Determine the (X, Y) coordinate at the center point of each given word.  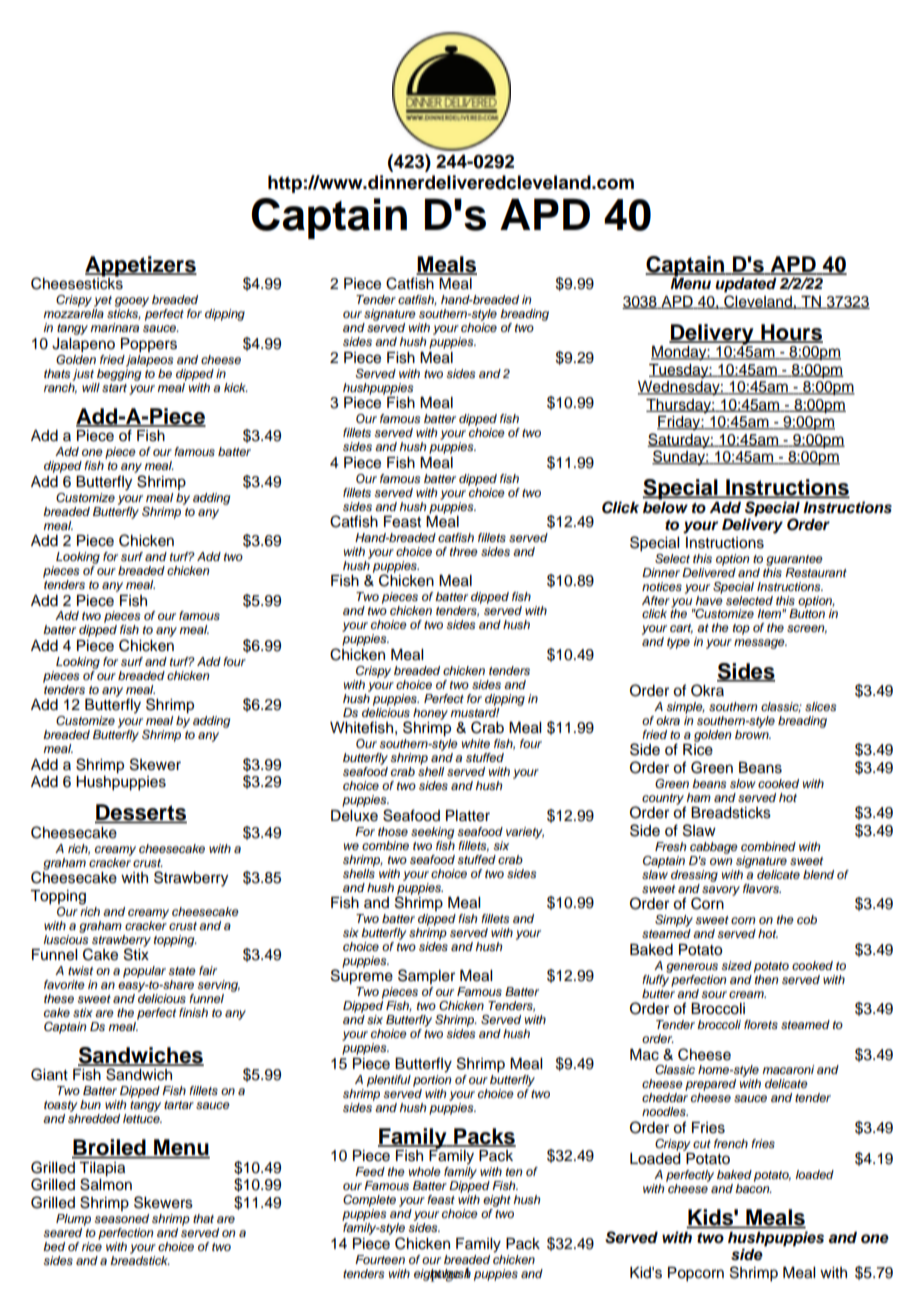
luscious (66, 938)
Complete (369, 1201)
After (656, 600)
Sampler (426, 976)
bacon (753, 1188)
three (464, 551)
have (709, 599)
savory (721, 891)
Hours (791, 333)
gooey (132, 303)
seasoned (121, 1219)
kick (236, 387)
